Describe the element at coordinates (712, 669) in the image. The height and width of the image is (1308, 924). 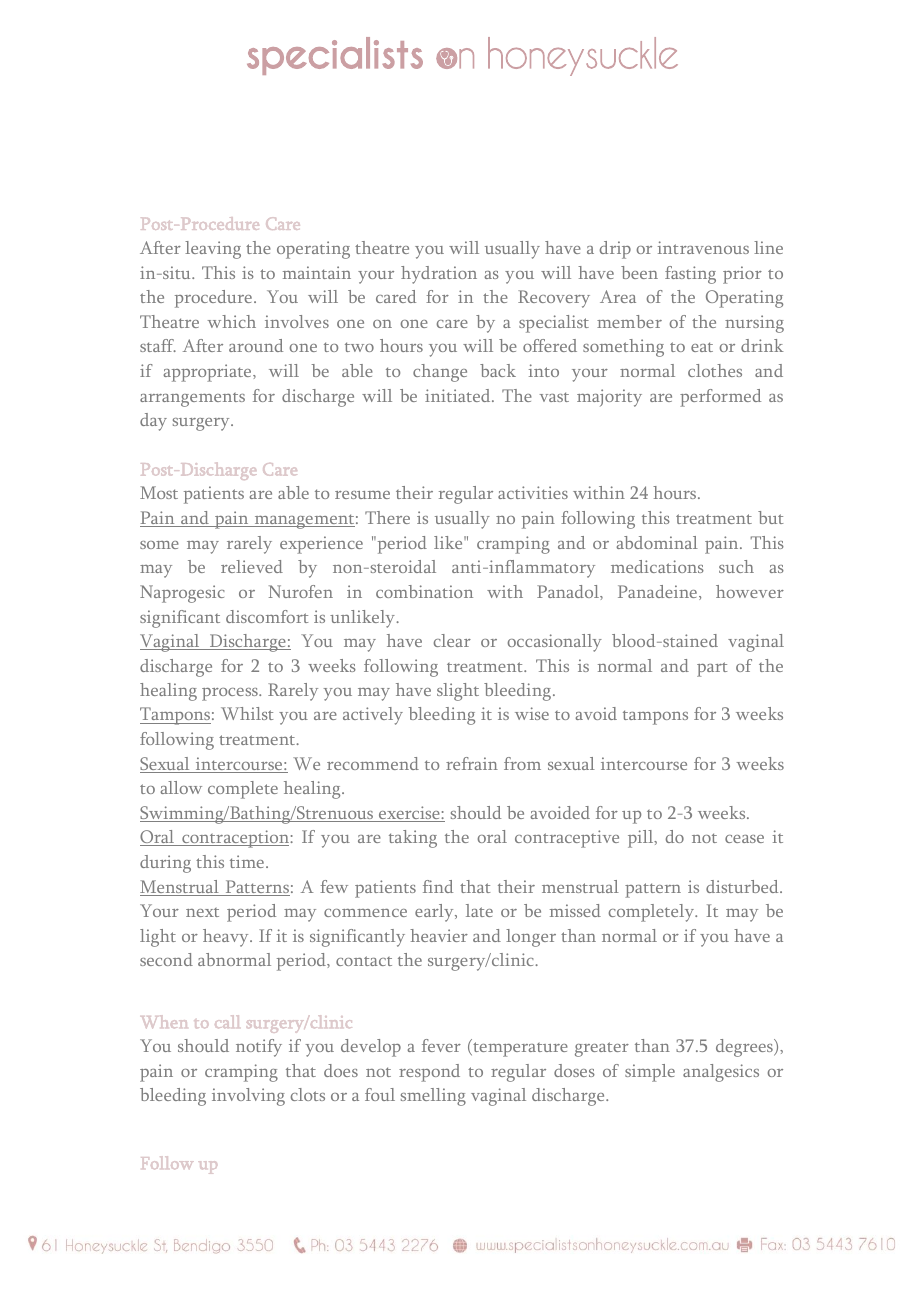
I see `part` at that location.
